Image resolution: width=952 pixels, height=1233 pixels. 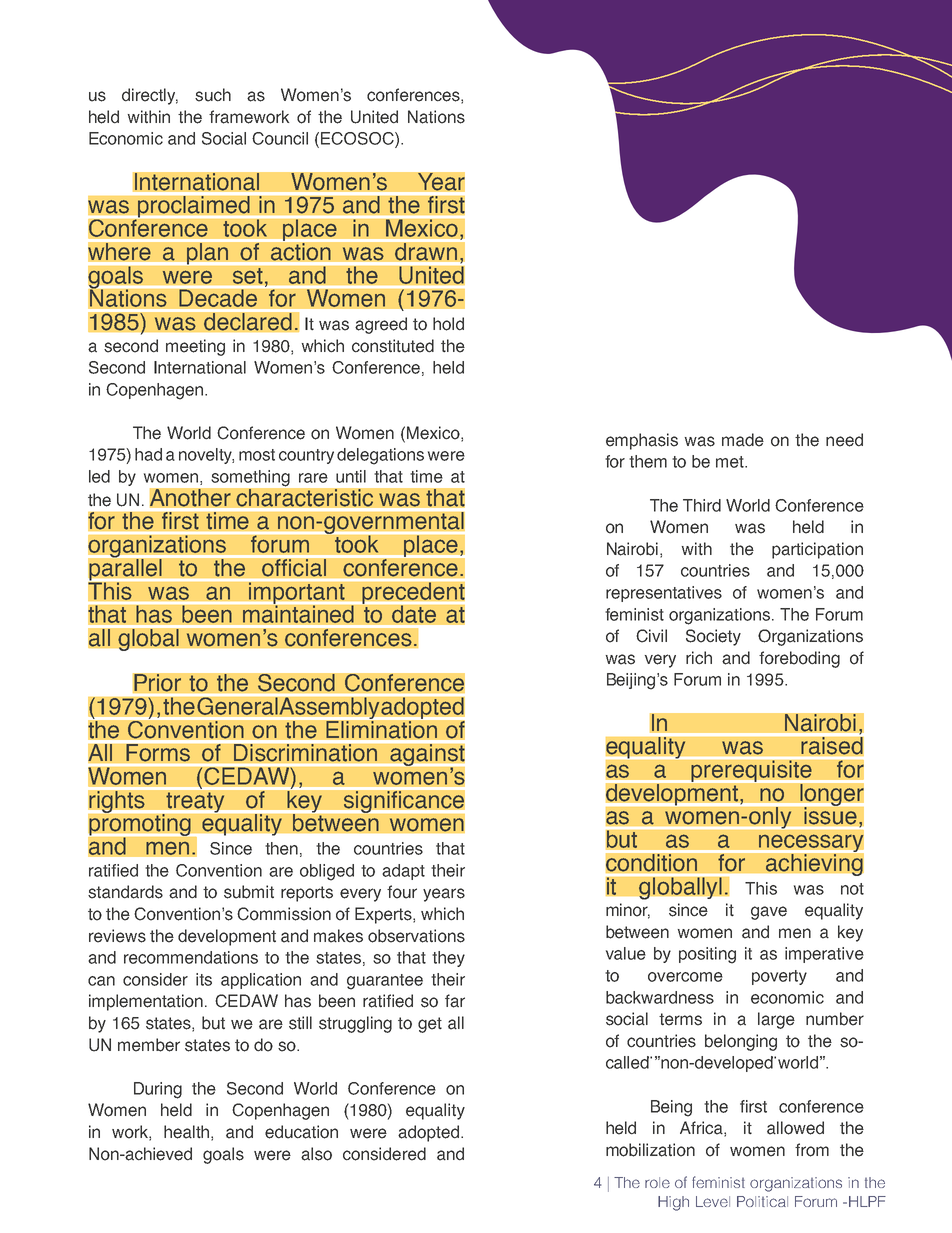 What do you see at coordinates (191, 957) in the document?
I see `recommendations` at bounding box center [191, 957].
